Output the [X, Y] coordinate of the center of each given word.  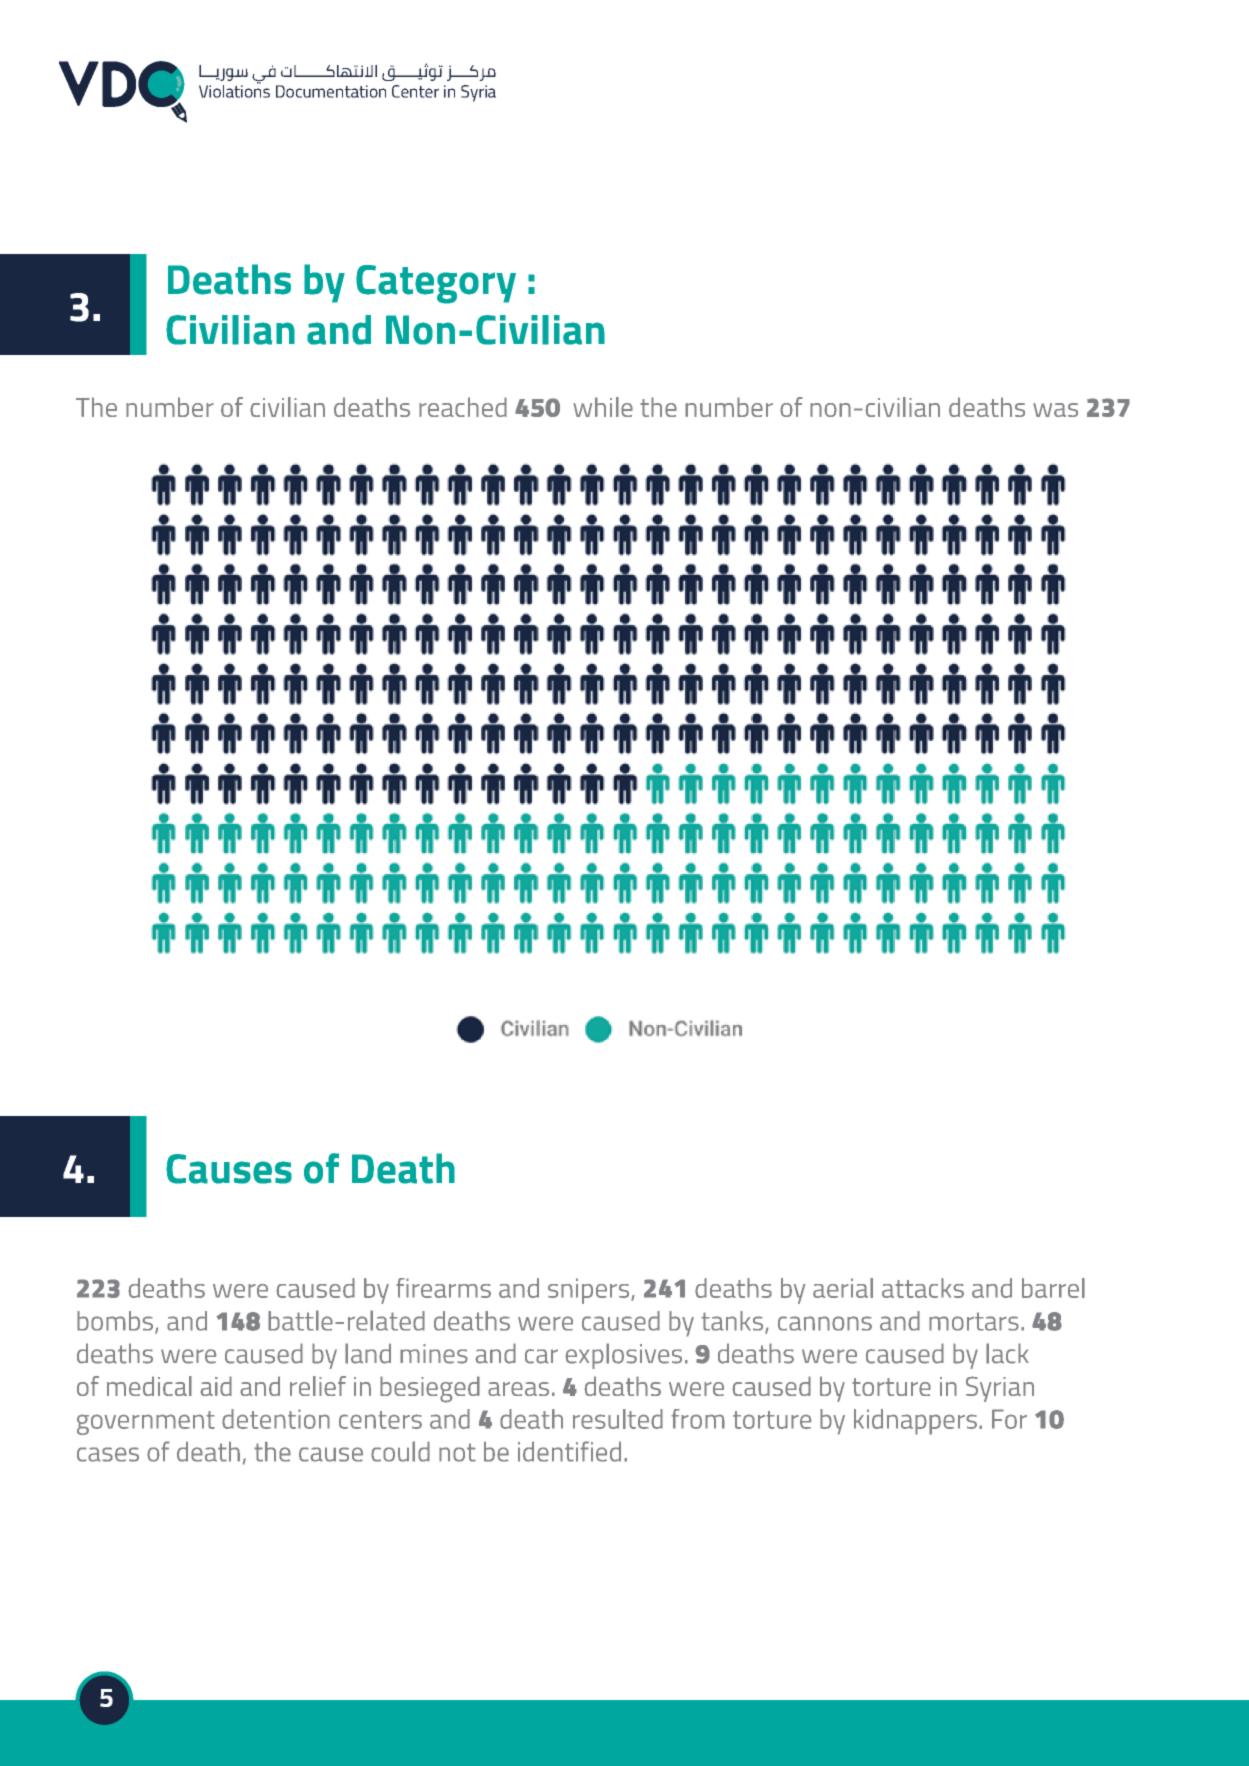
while [603, 407]
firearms [443, 1288]
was [1055, 410]
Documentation [331, 91]
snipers [590, 1291]
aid [216, 1386]
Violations [234, 90]
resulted [618, 1419]
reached [463, 407]
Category [436, 284]
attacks [923, 1288]
